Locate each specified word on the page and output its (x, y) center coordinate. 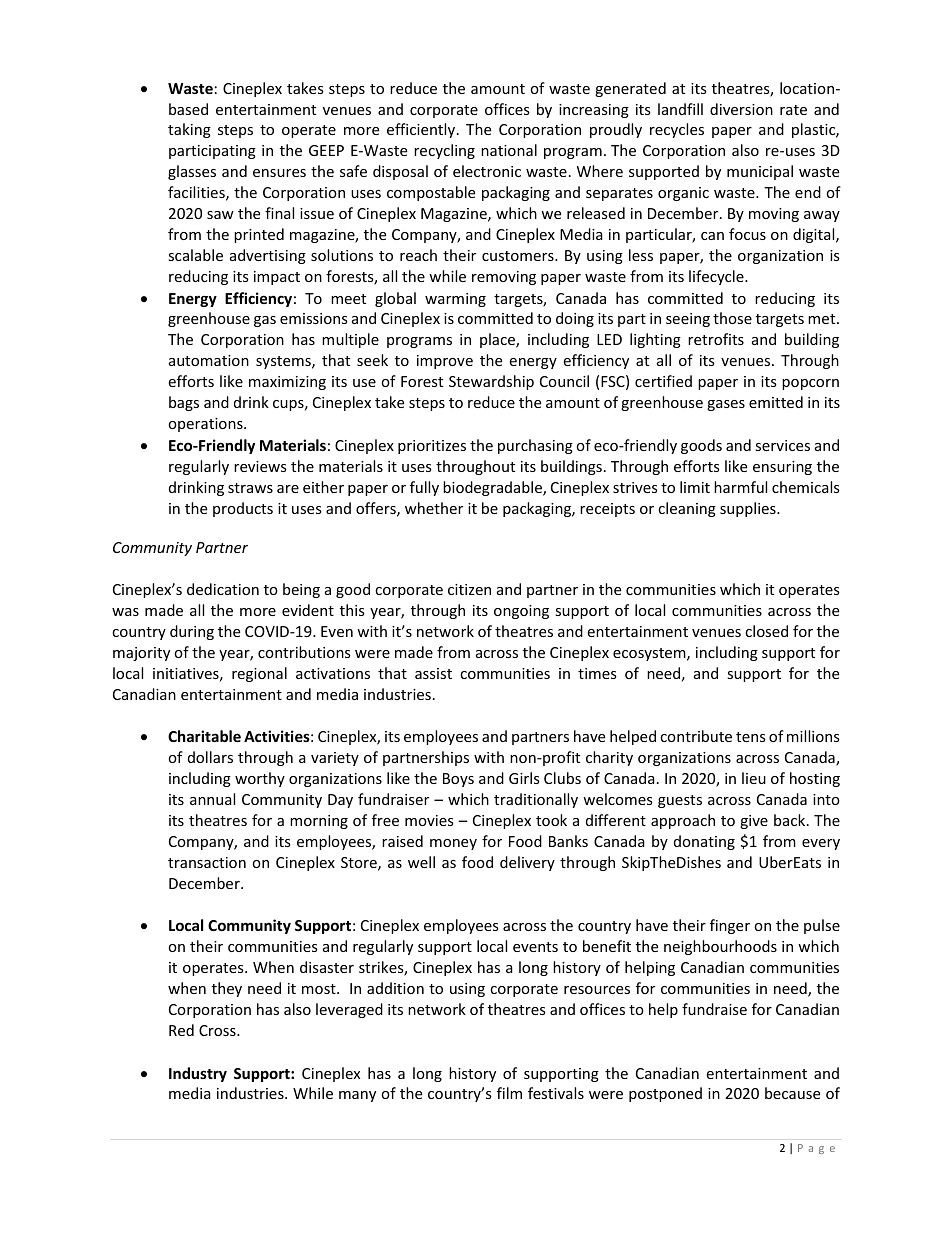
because (792, 1093)
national (509, 150)
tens (751, 737)
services (782, 445)
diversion (741, 109)
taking (189, 130)
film (509, 1093)
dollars (210, 757)
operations (206, 425)
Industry (198, 1074)
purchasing (535, 446)
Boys (458, 780)
